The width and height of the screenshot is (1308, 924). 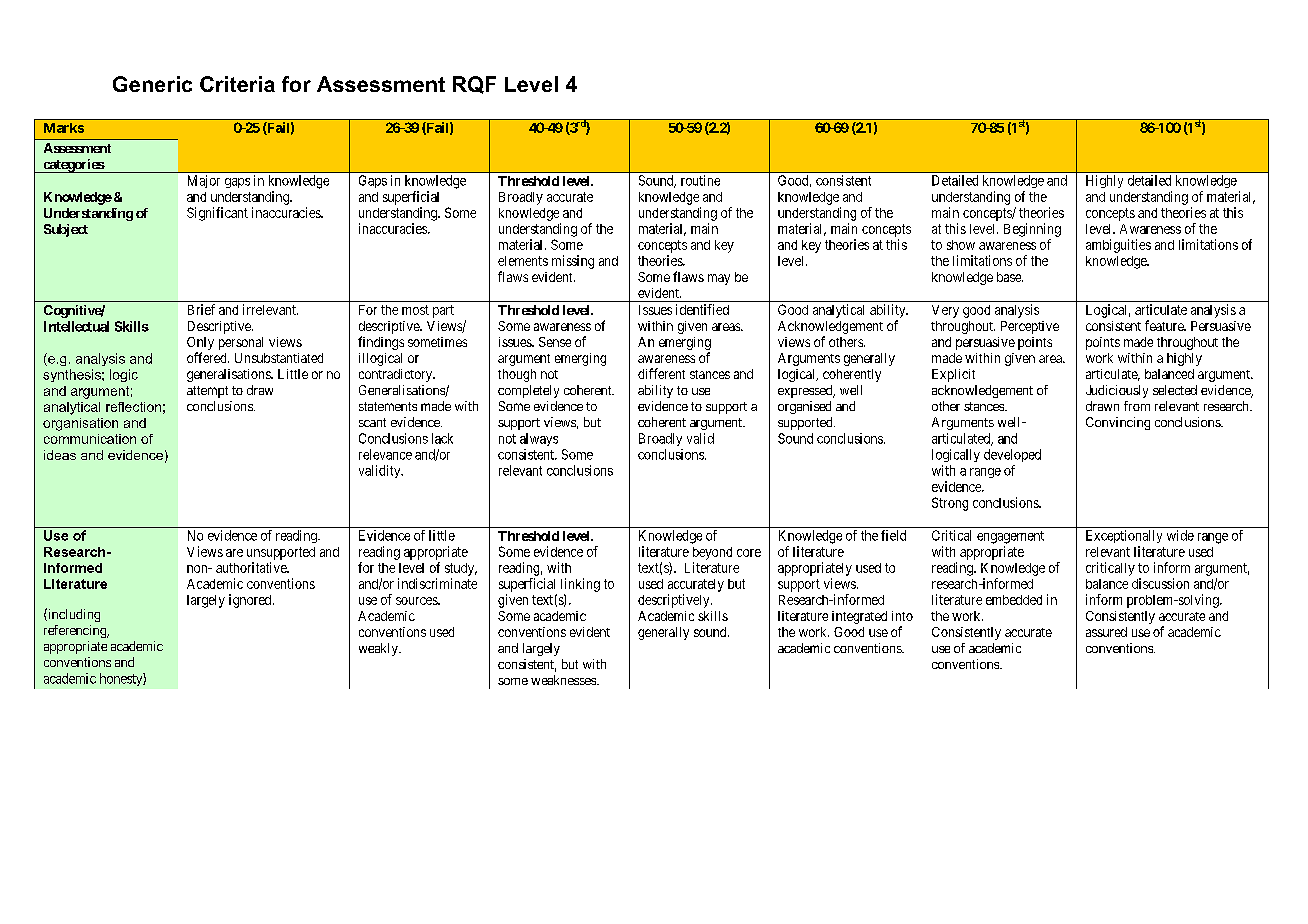 I want to click on ideas, so click(x=60, y=455).
